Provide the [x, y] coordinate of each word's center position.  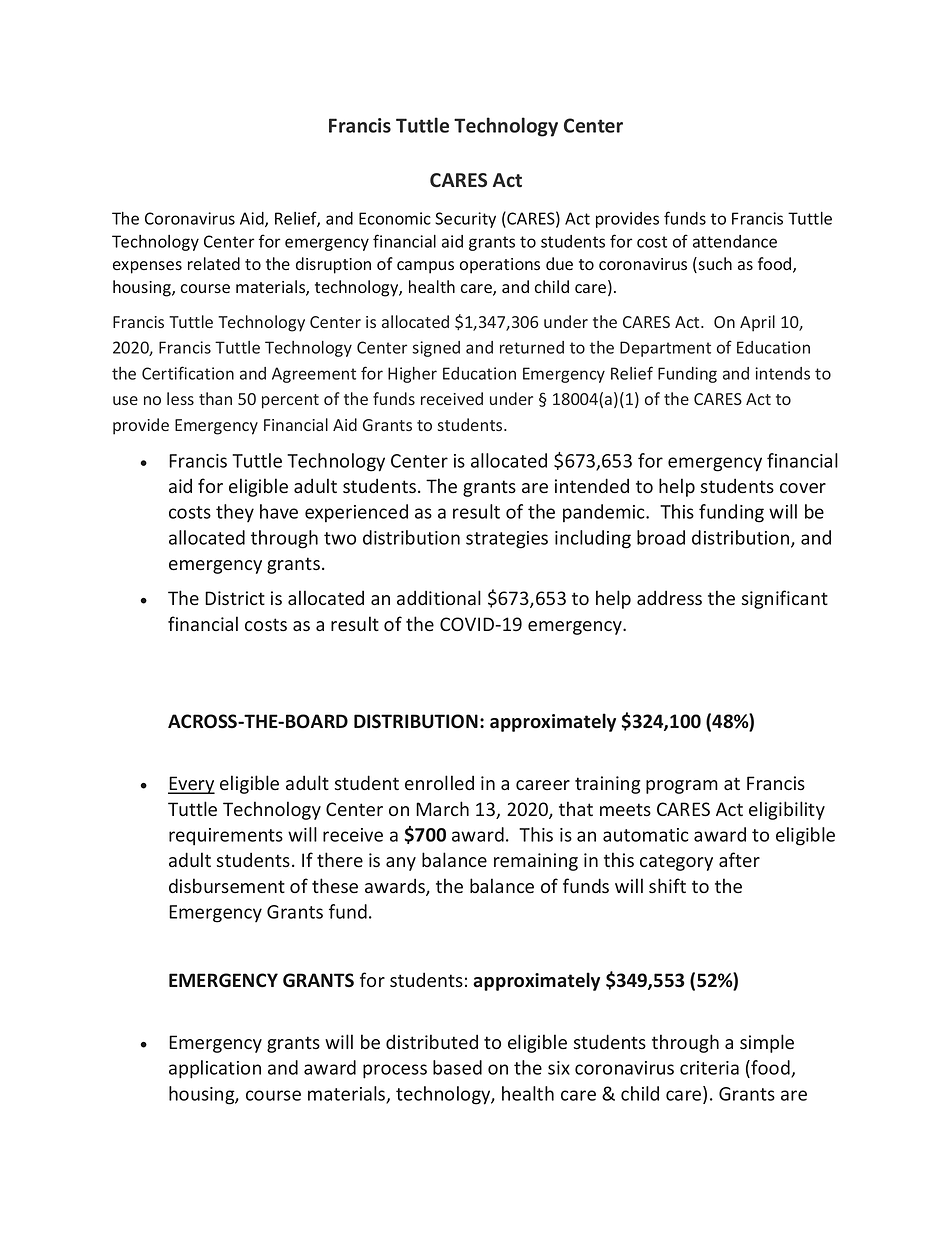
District [235, 598]
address [669, 598]
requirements [226, 837]
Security [465, 220]
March [442, 809]
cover [803, 488]
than [215, 398]
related [214, 263]
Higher [412, 375]
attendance [735, 241]
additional [439, 597]
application [215, 1069]
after [739, 860]
